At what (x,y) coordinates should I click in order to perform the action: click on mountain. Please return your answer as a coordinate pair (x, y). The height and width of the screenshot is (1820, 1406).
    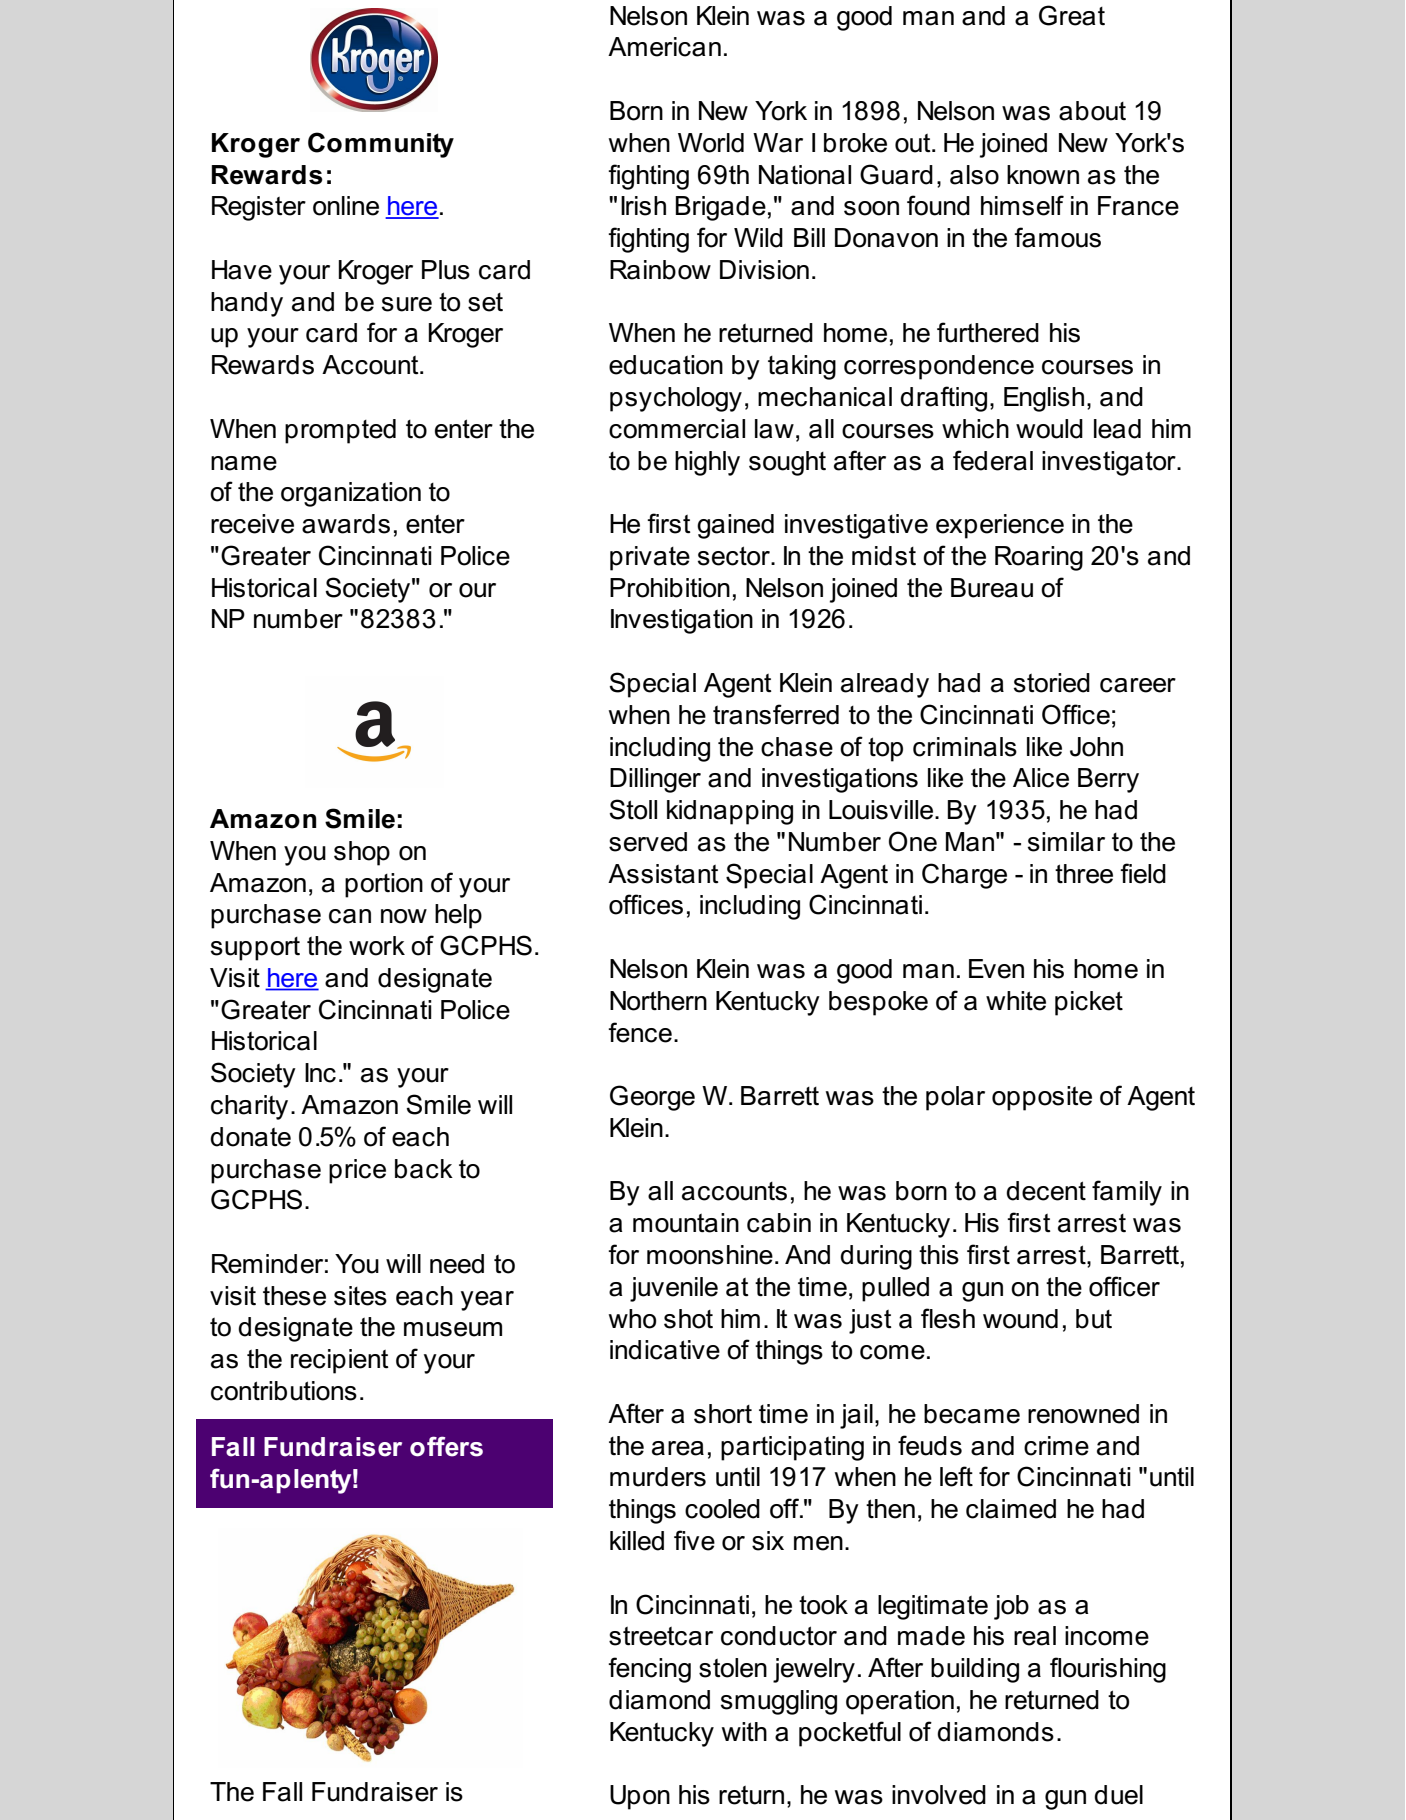
    Looking at the image, I should click on (686, 1223).
